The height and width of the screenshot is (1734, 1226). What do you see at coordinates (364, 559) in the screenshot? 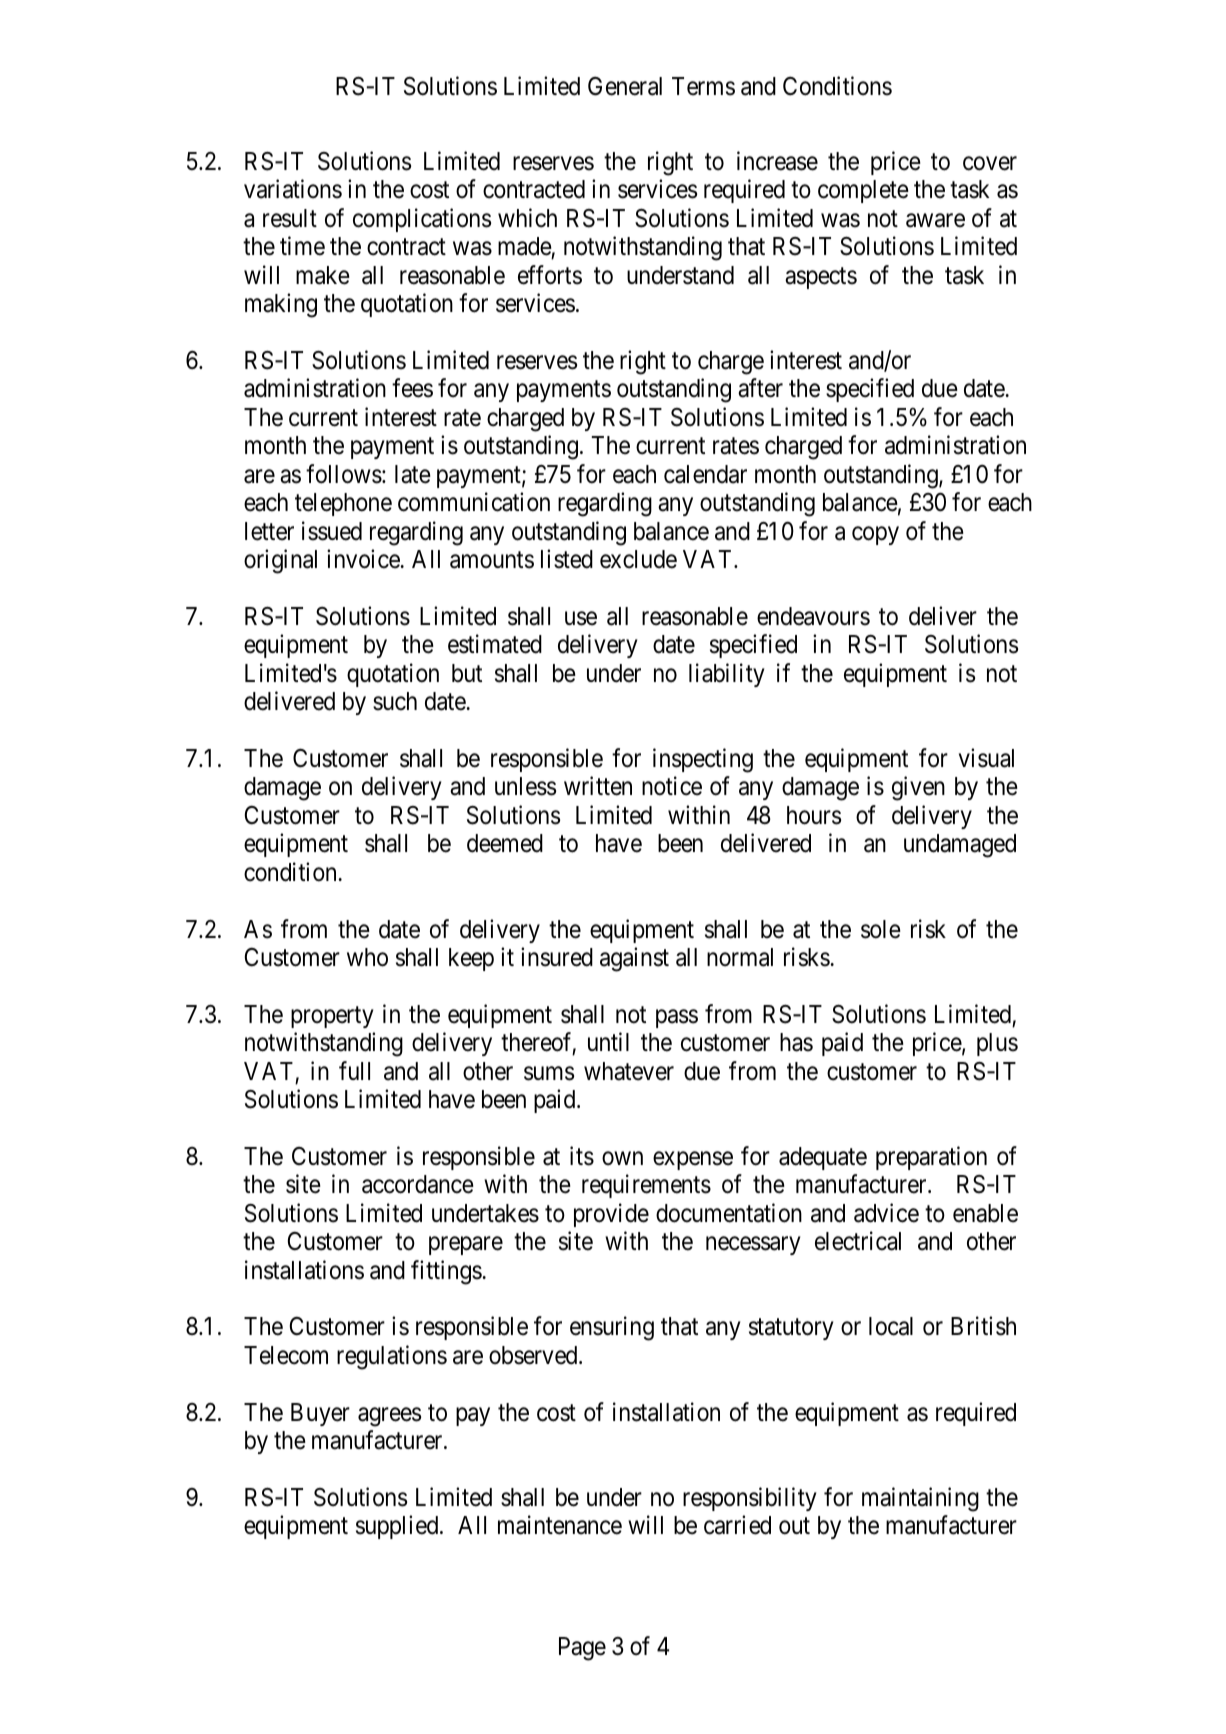
I see `invoice` at bounding box center [364, 559].
